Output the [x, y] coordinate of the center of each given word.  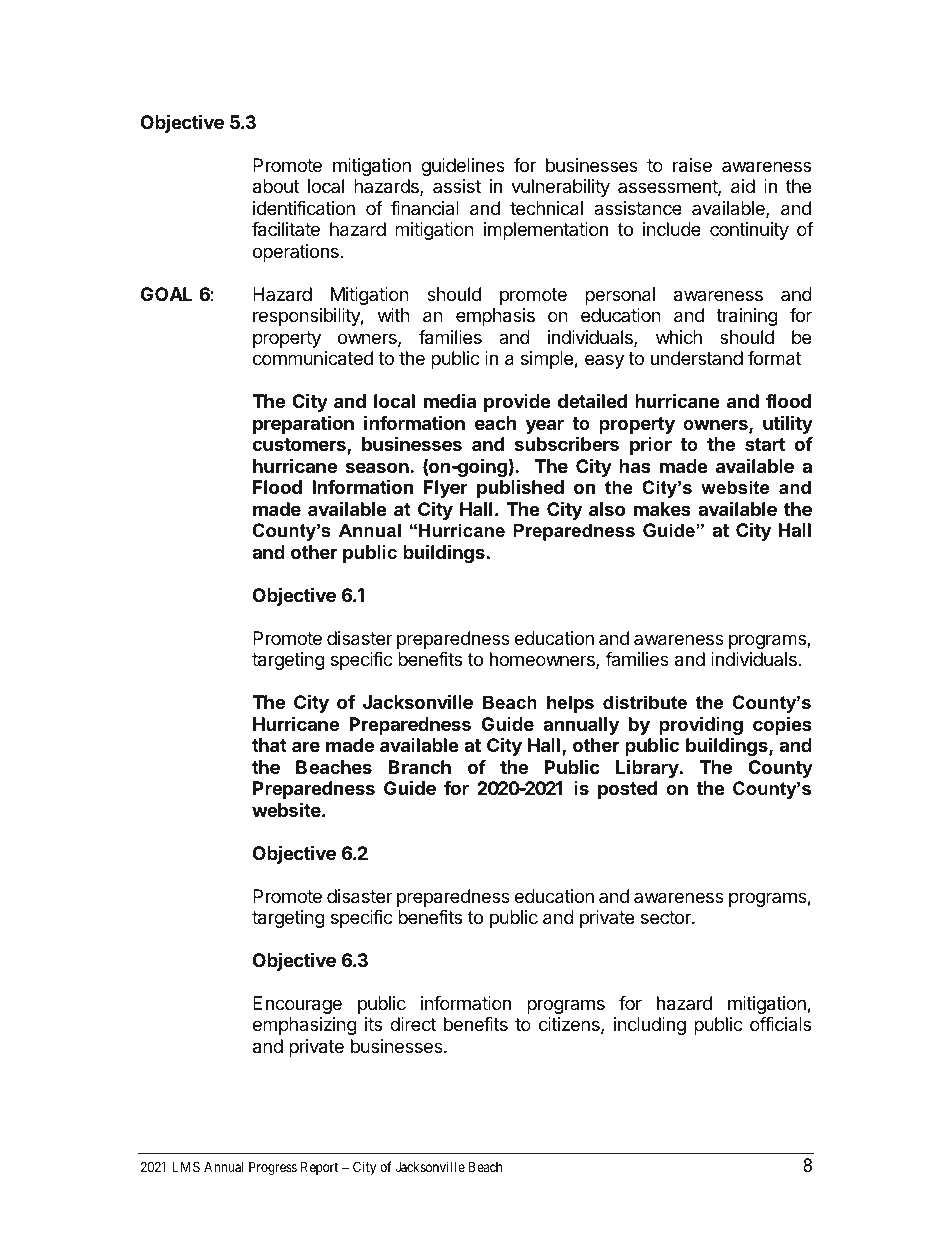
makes [662, 509]
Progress [273, 1168]
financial [425, 208]
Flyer [446, 489]
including [650, 1026]
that [269, 745]
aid [743, 186]
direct [413, 1024]
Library [648, 768]
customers [300, 446]
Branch [420, 767]
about [276, 186]
